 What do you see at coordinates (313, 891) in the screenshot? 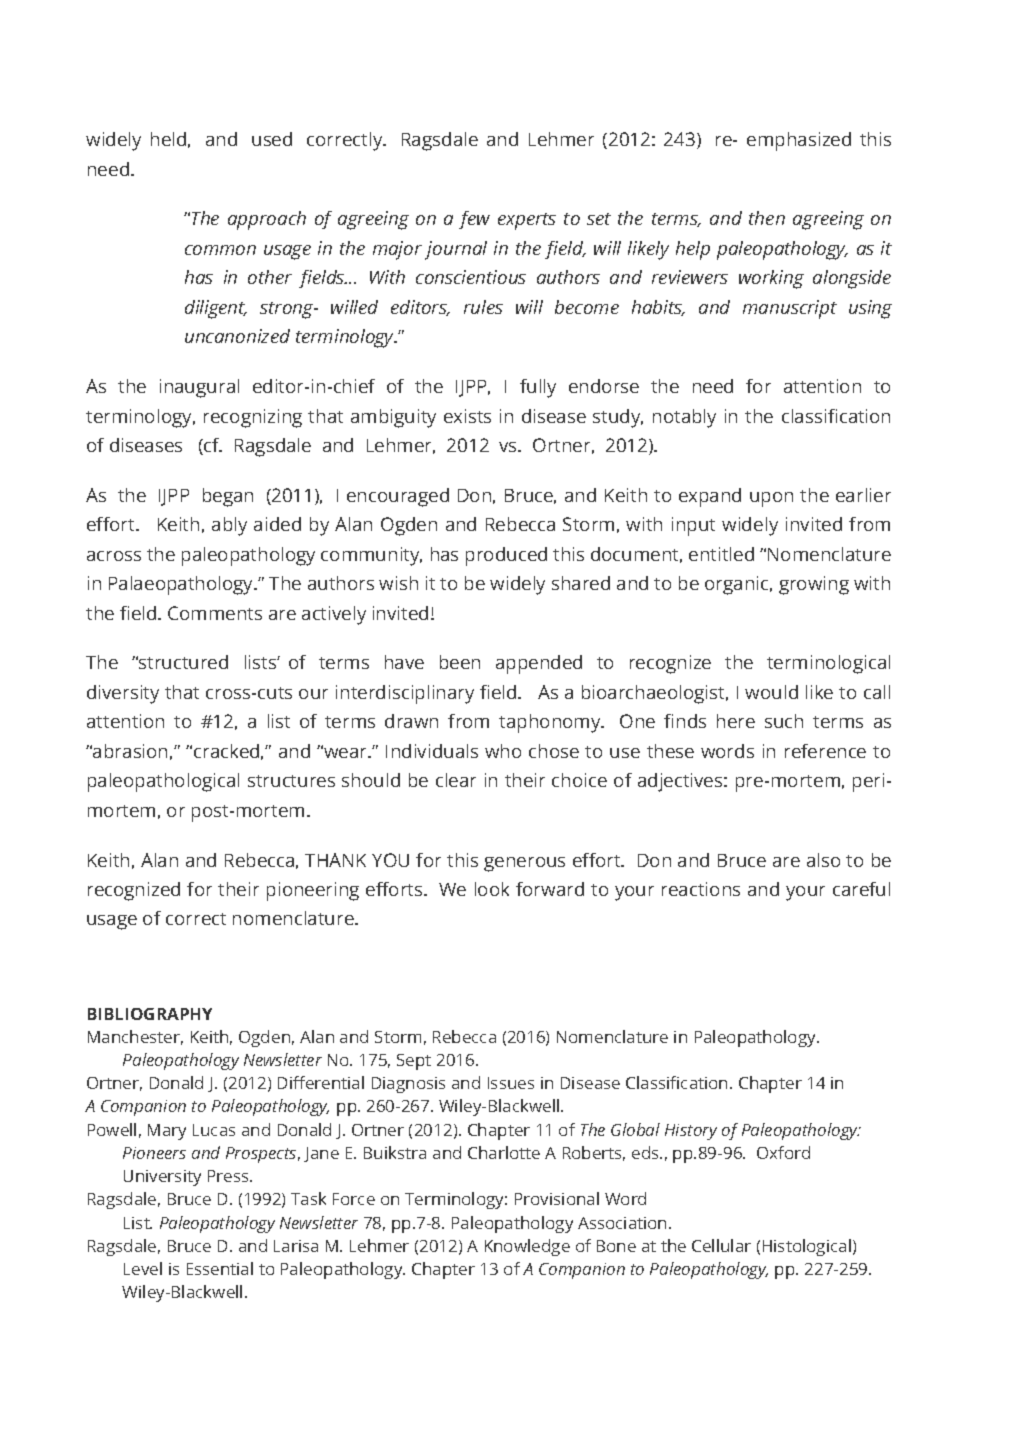
I see `pioneering` at bounding box center [313, 891].
